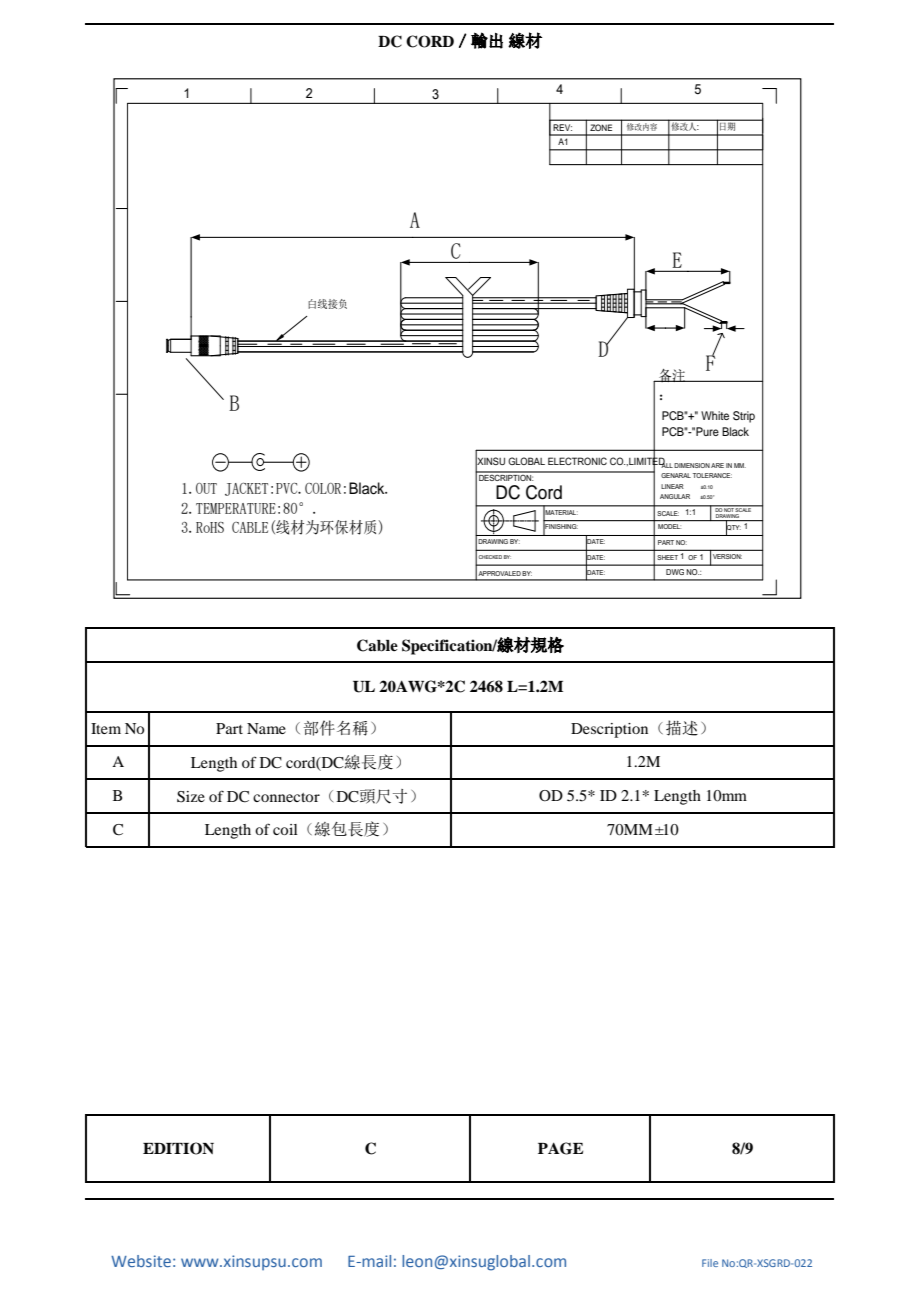  I want to click on Website, so click(141, 1261).
